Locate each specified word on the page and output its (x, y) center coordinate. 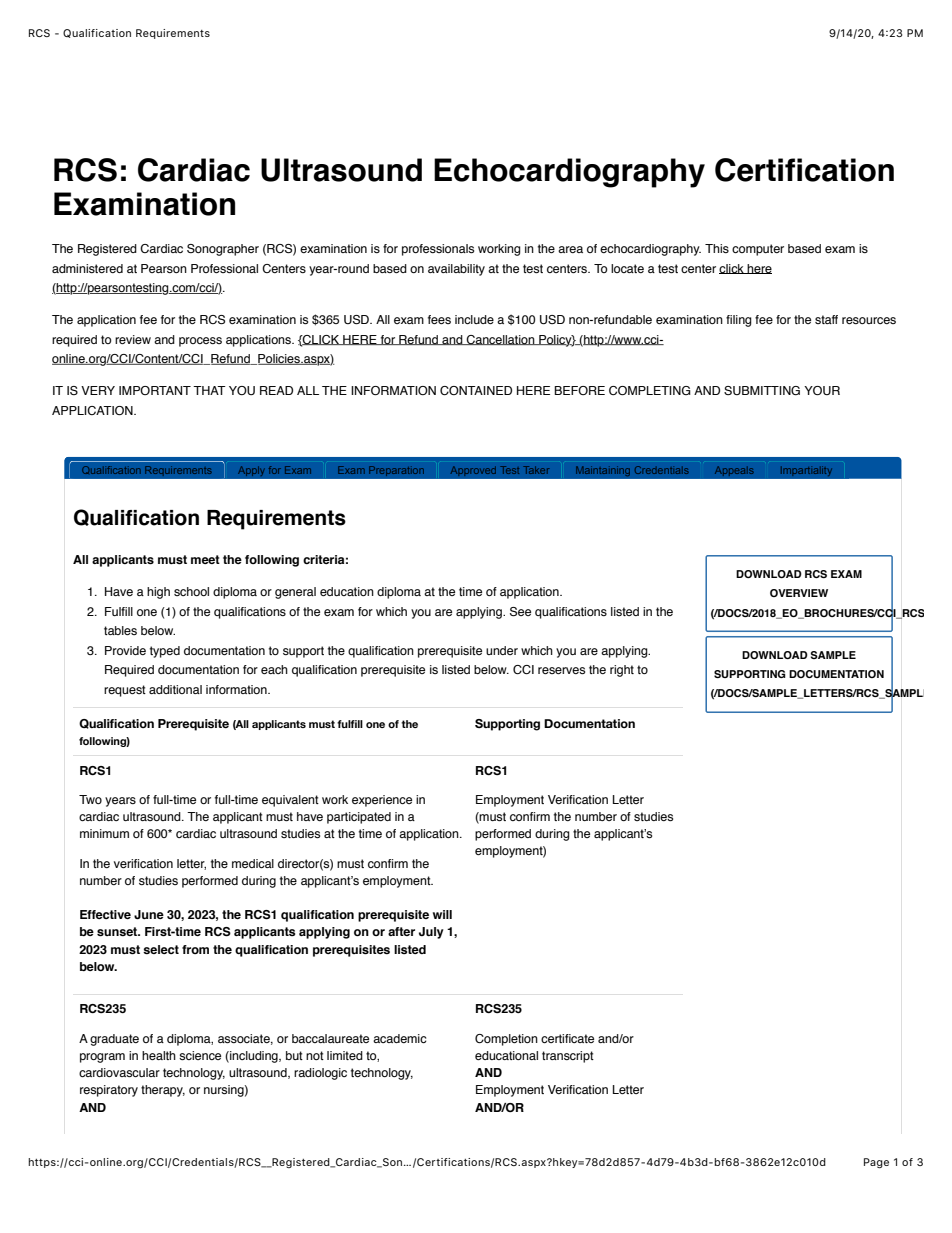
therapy (163, 1091)
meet (205, 559)
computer (758, 250)
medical (253, 863)
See (520, 611)
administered (87, 268)
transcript (568, 1057)
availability (456, 270)
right (622, 671)
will (442, 914)
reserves (561, 670)
